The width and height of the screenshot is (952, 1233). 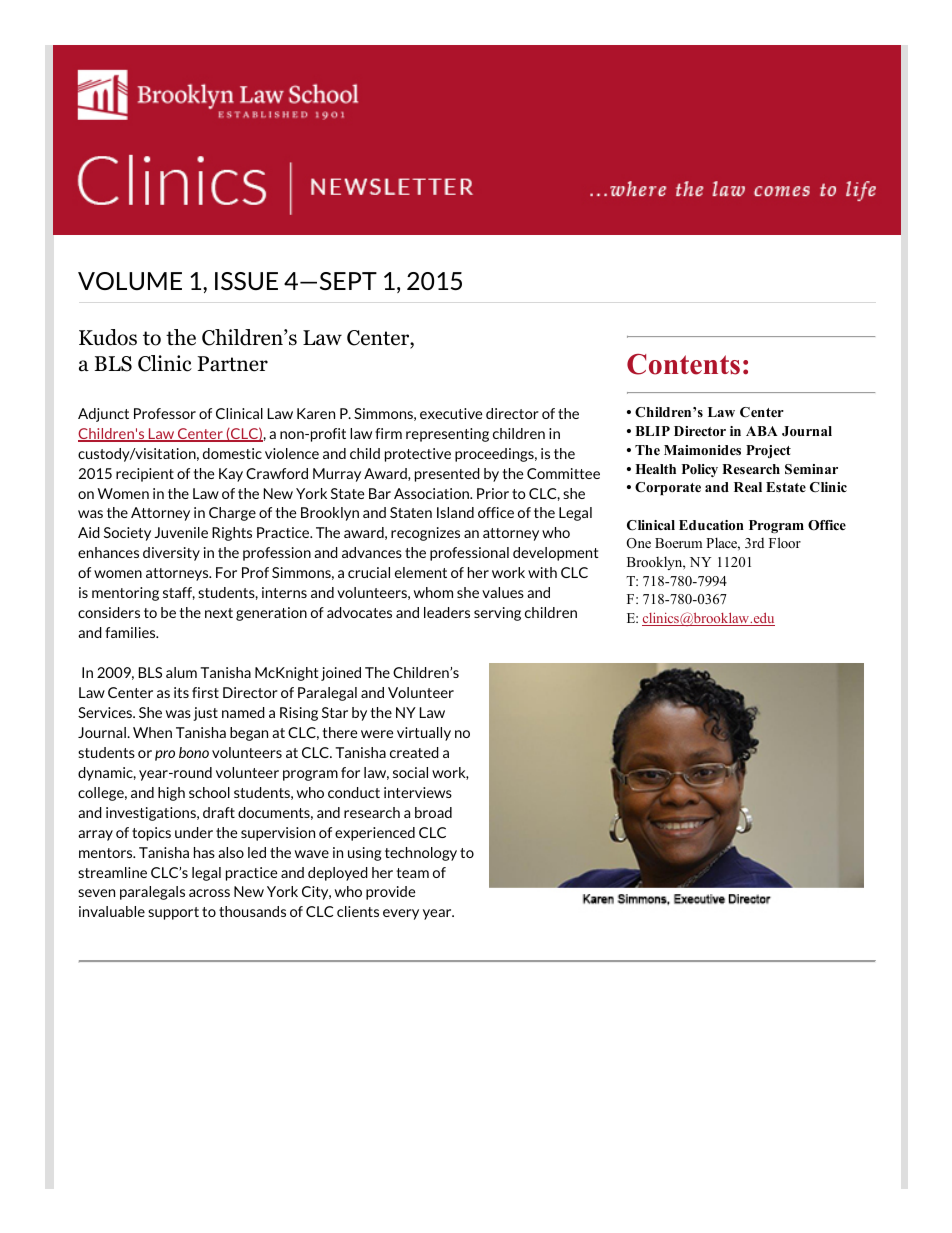 What do you see at coordinates (209, 893) in the screenshot?
I see `across` at bounding box center [209, 893].
